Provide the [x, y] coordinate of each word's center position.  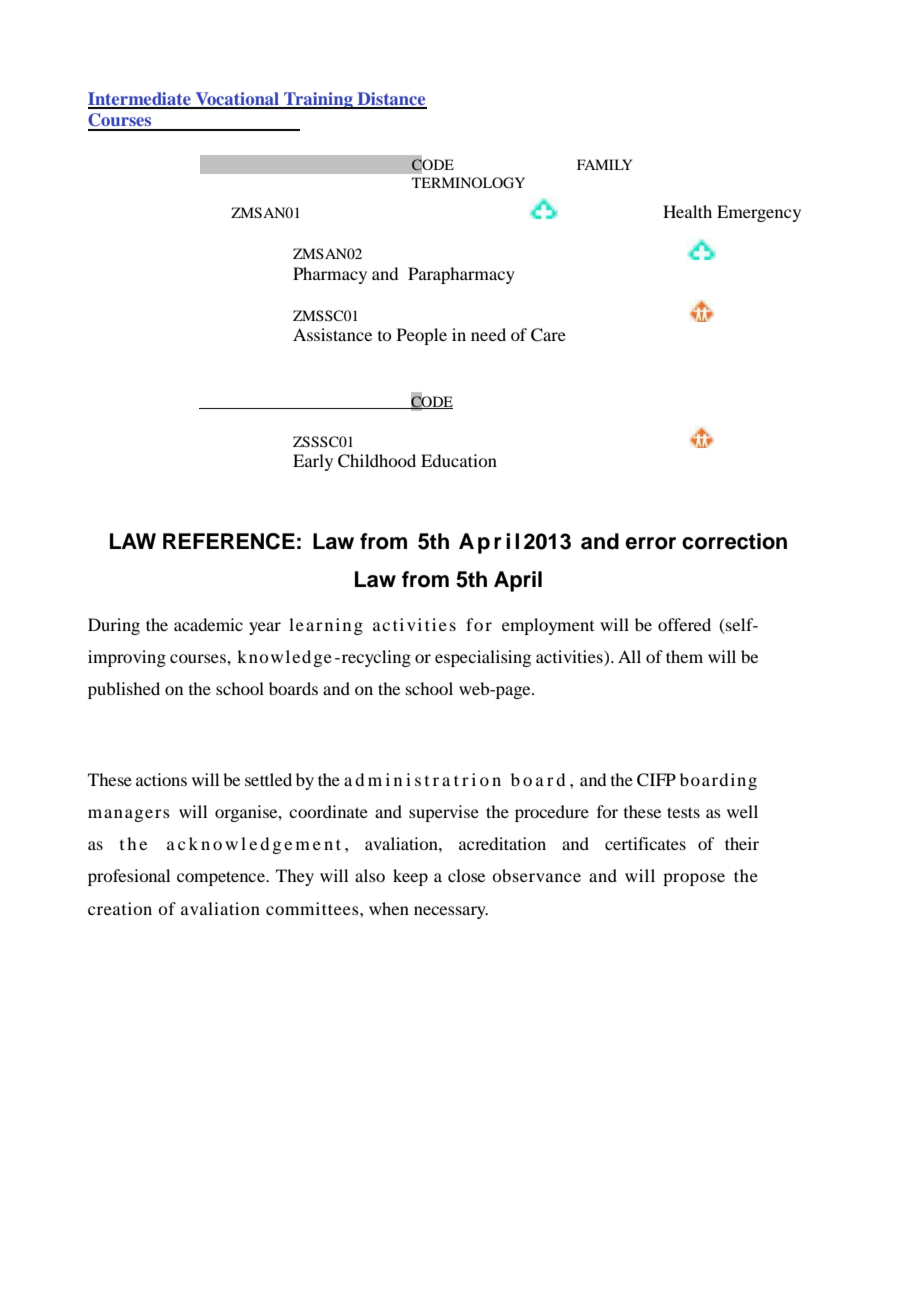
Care [548, 335]
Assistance [332, 334]
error [650, 543]
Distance [391, 100]
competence [222, 878]
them [684, 656]
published [124, 690]
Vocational [237, 100]
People [422, 336]
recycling [375, 658]
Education [459, 460]
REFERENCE [229, 541]
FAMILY [604, 164]
